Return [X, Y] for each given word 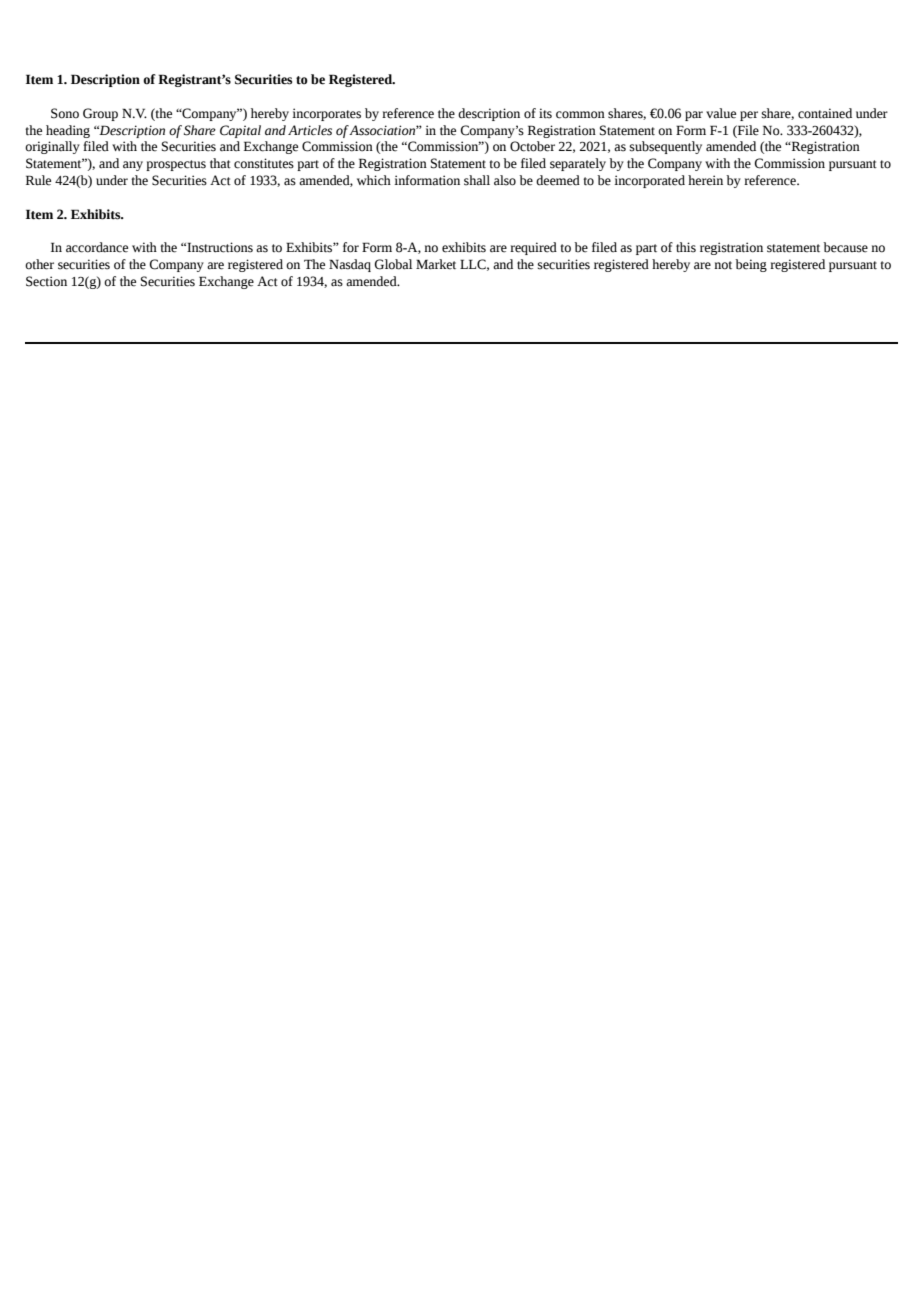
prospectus [176, 165]
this [686, 247]
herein [705, 180]
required [533, 248]
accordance [97, 247]
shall [477, 180]
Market [436, 264]
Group [100, 114]
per [749, 116]
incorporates [326, 114]
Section [46, 281]
